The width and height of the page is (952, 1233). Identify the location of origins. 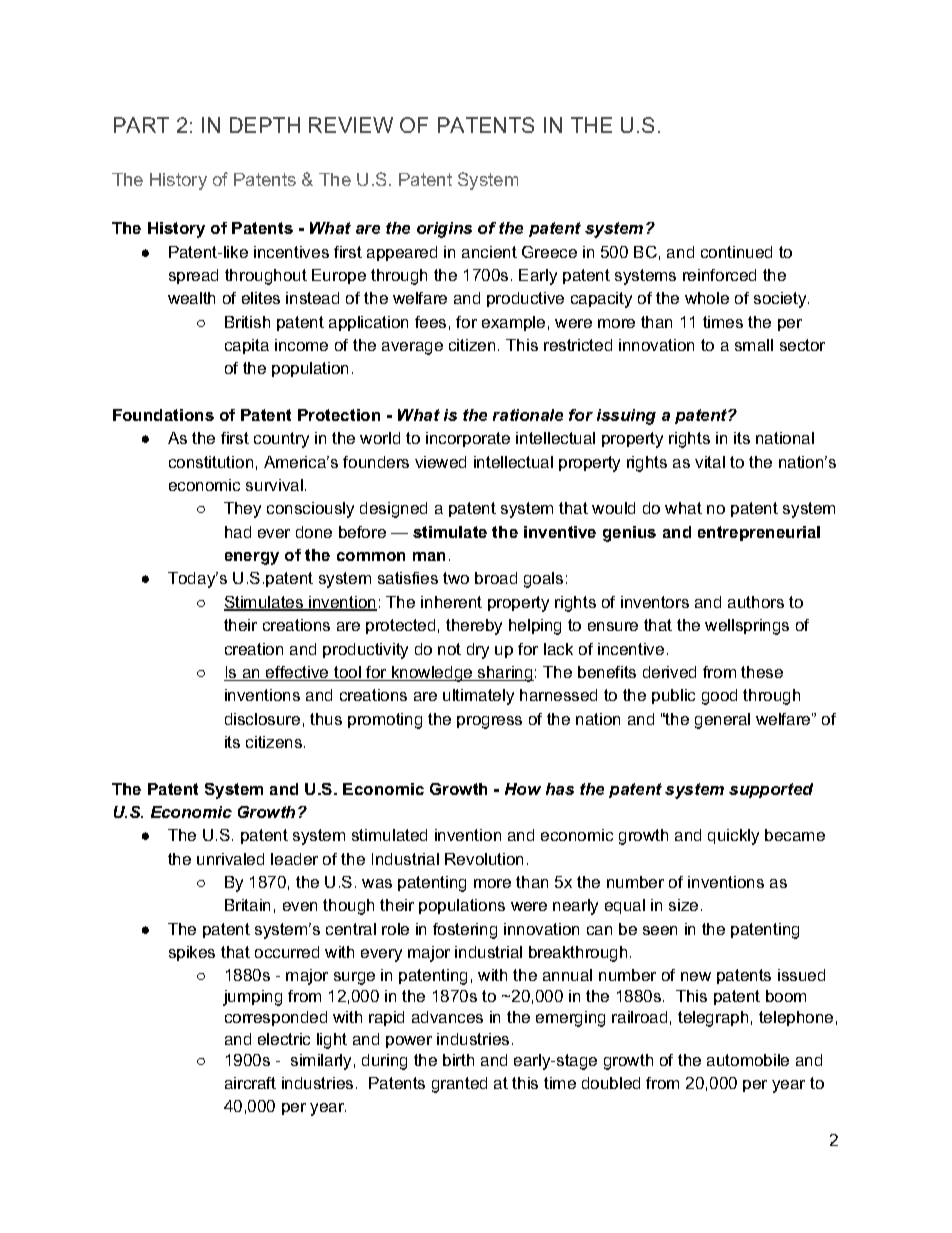
(444, 230).
